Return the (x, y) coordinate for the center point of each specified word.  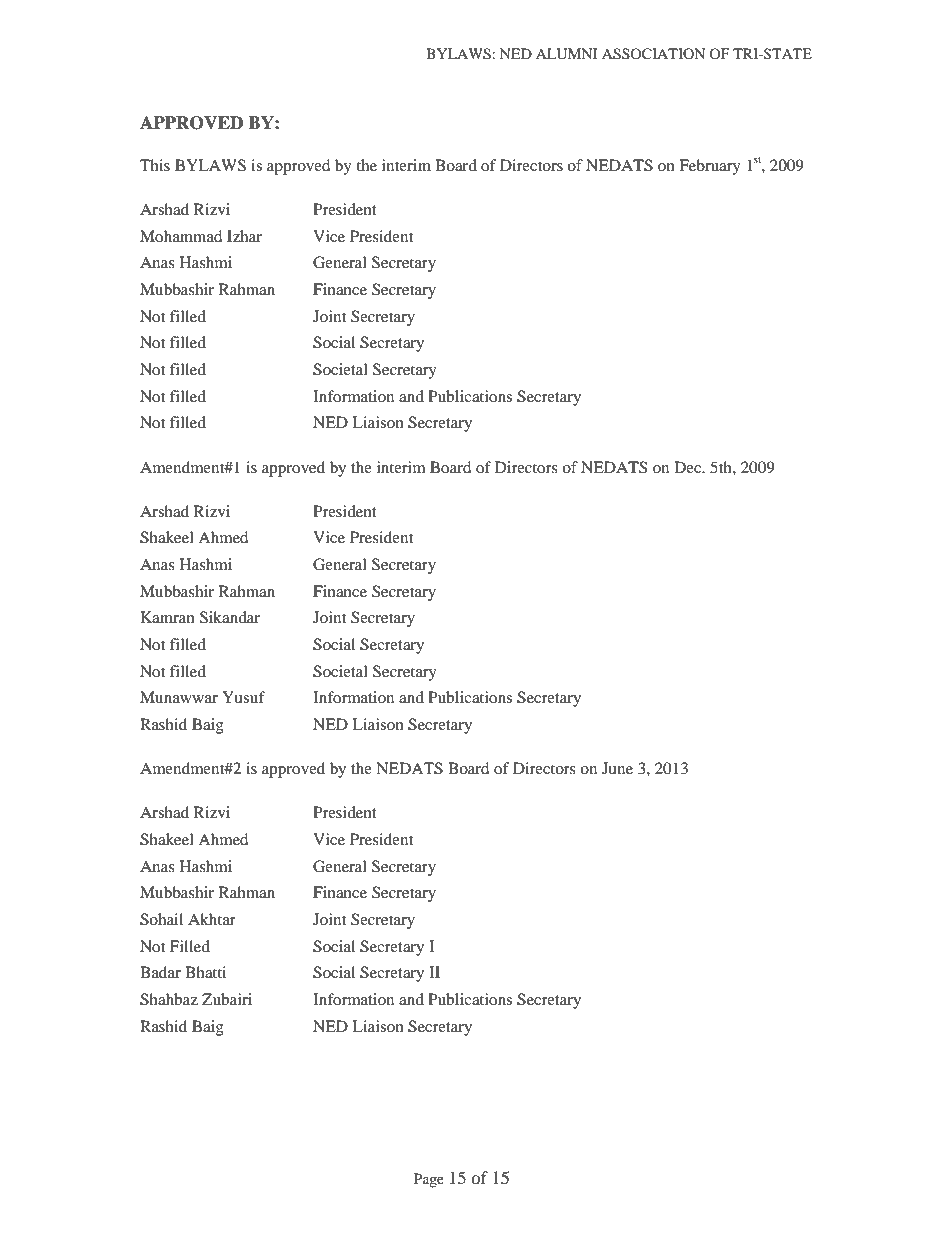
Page (429, 1180)
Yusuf (243, 697)
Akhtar (212, 919)
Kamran (168, 617)
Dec (689, 467)
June (617, 768)
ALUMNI (567, 54)
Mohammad (181, 236)
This (155, 165)
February (710, 167)
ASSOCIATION (653, 54)
